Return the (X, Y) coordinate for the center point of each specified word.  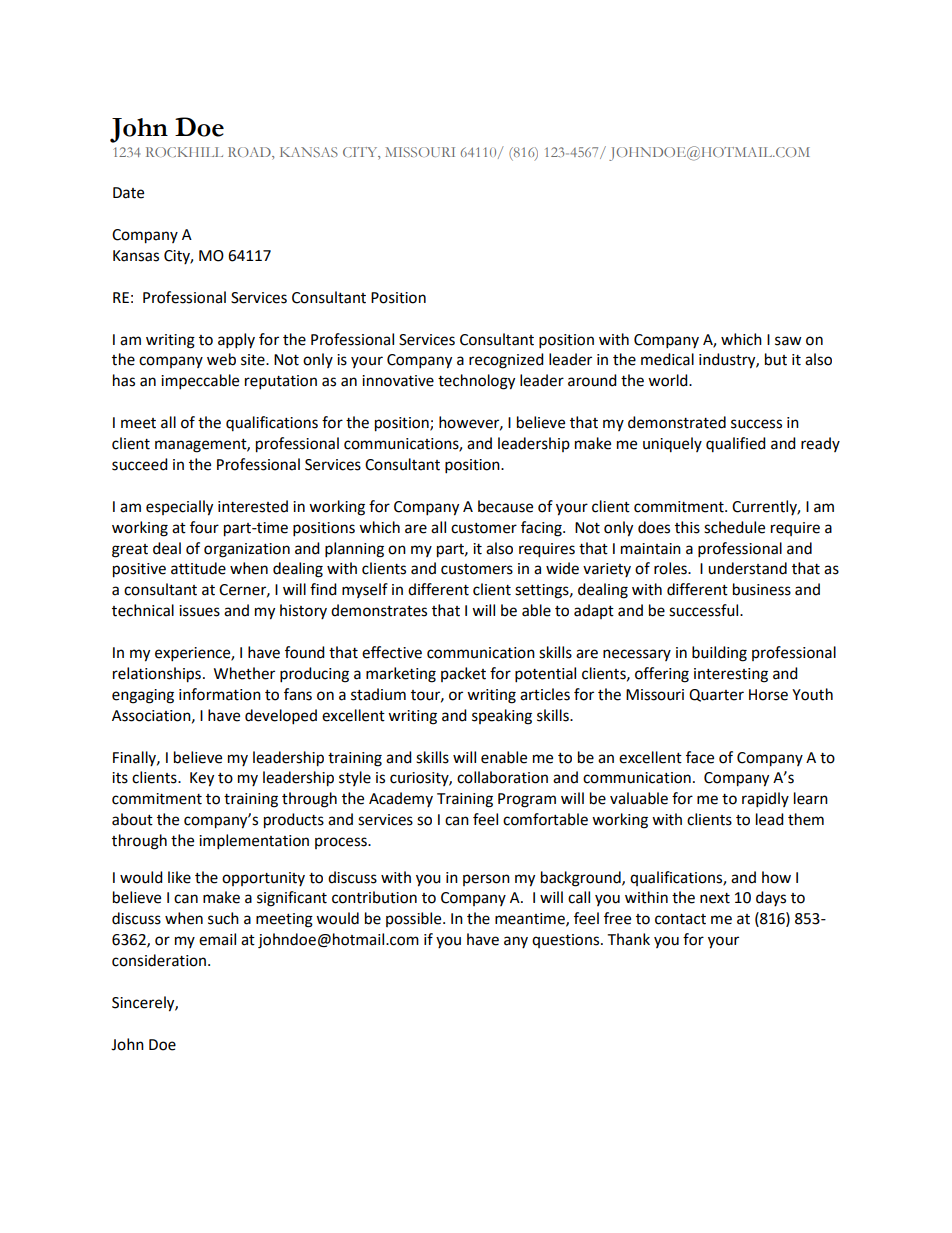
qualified (736, 444)
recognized (506, 361)
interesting (731, 675)
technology (476, 382)
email (217, 939)
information (220, 694)
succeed (140, 464)
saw (788, 341)
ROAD (250, 153)
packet (463, 674)
